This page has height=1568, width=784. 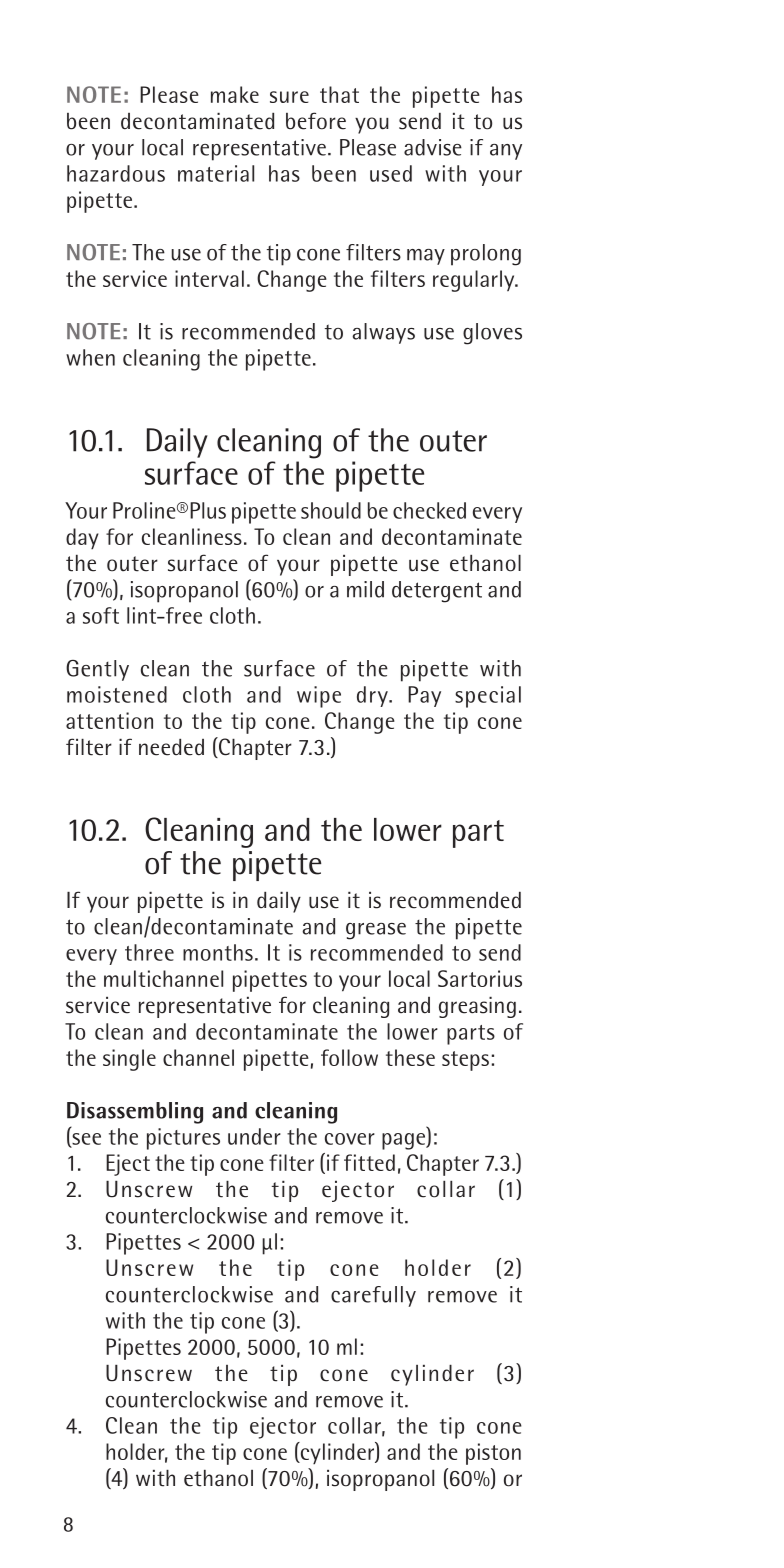 I want to click on hazardous, so click(x=116, y=173).
